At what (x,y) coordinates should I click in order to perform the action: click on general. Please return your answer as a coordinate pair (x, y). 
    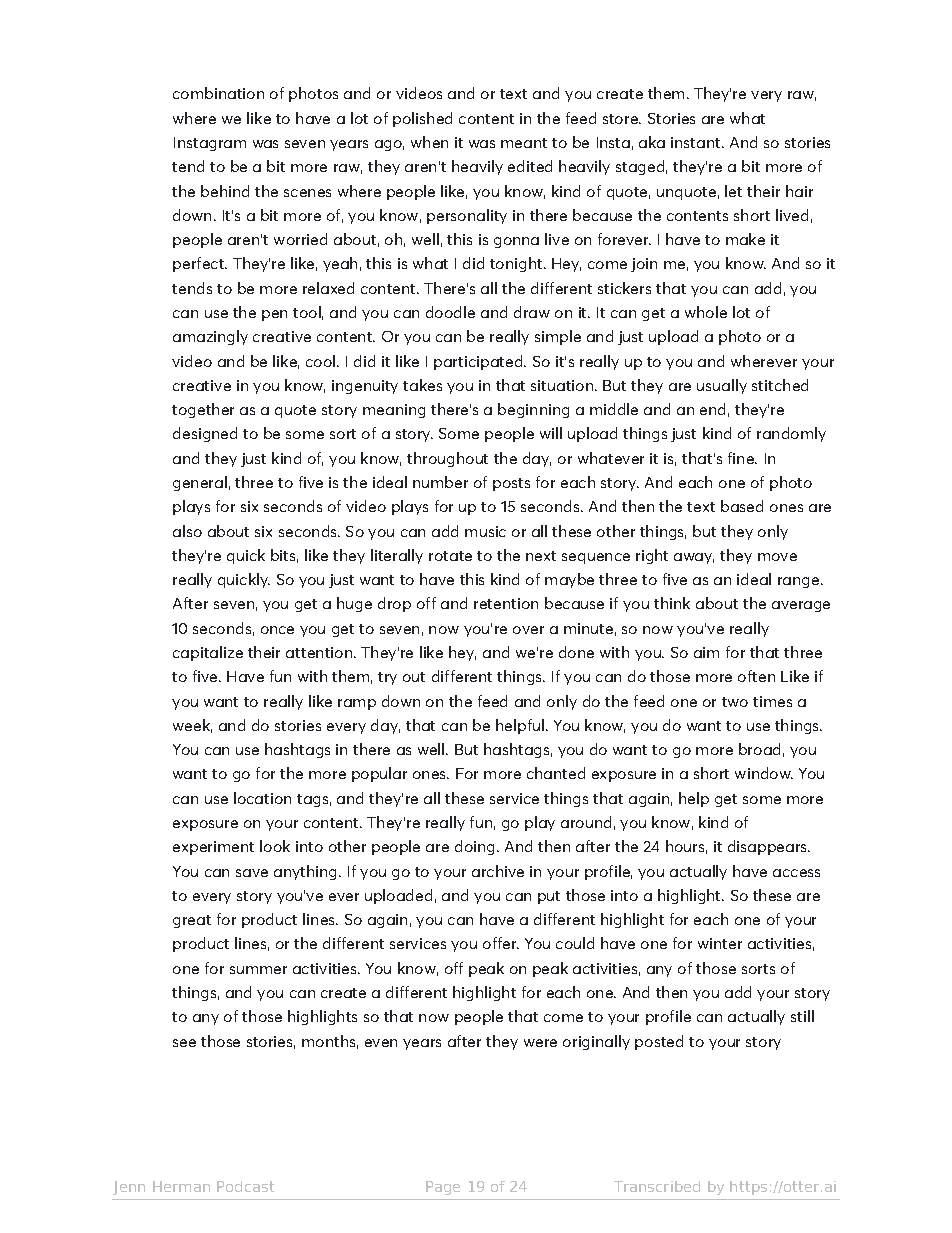
    Looking at the image, I should click on (200, 483).
